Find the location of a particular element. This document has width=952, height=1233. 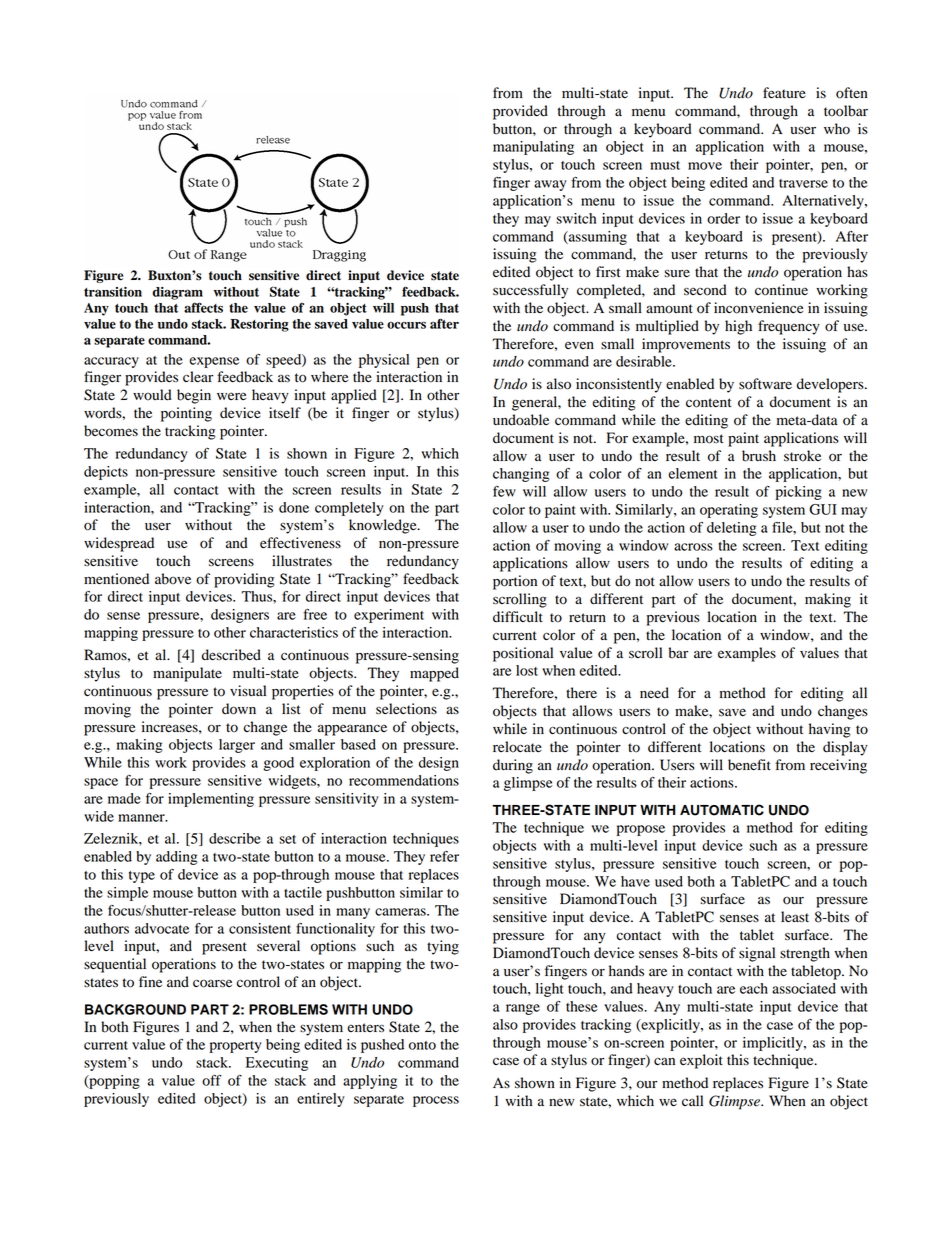

affects is located at coordinates (203, 307).
